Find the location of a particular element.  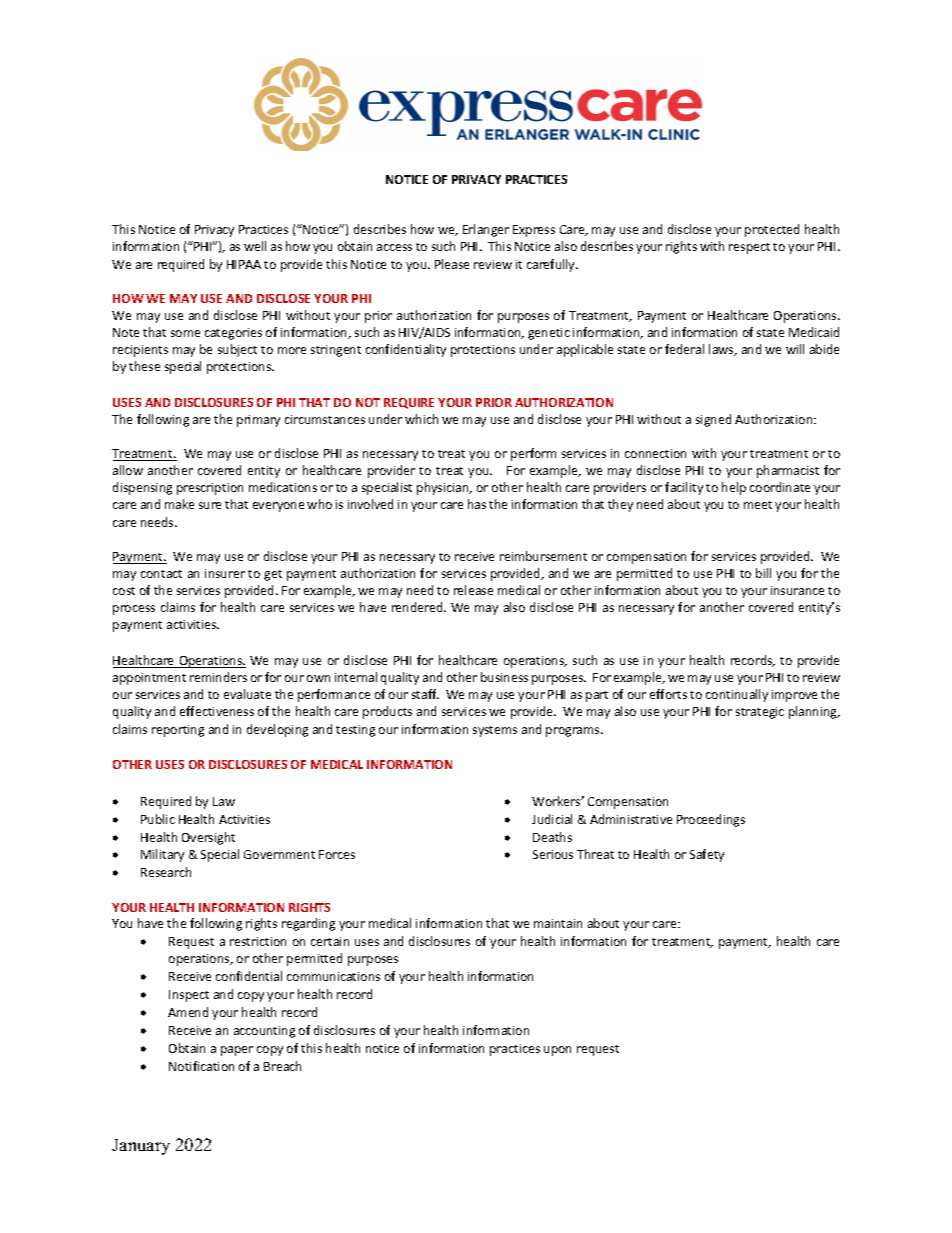

Please is located at coordinates (452, 264).
